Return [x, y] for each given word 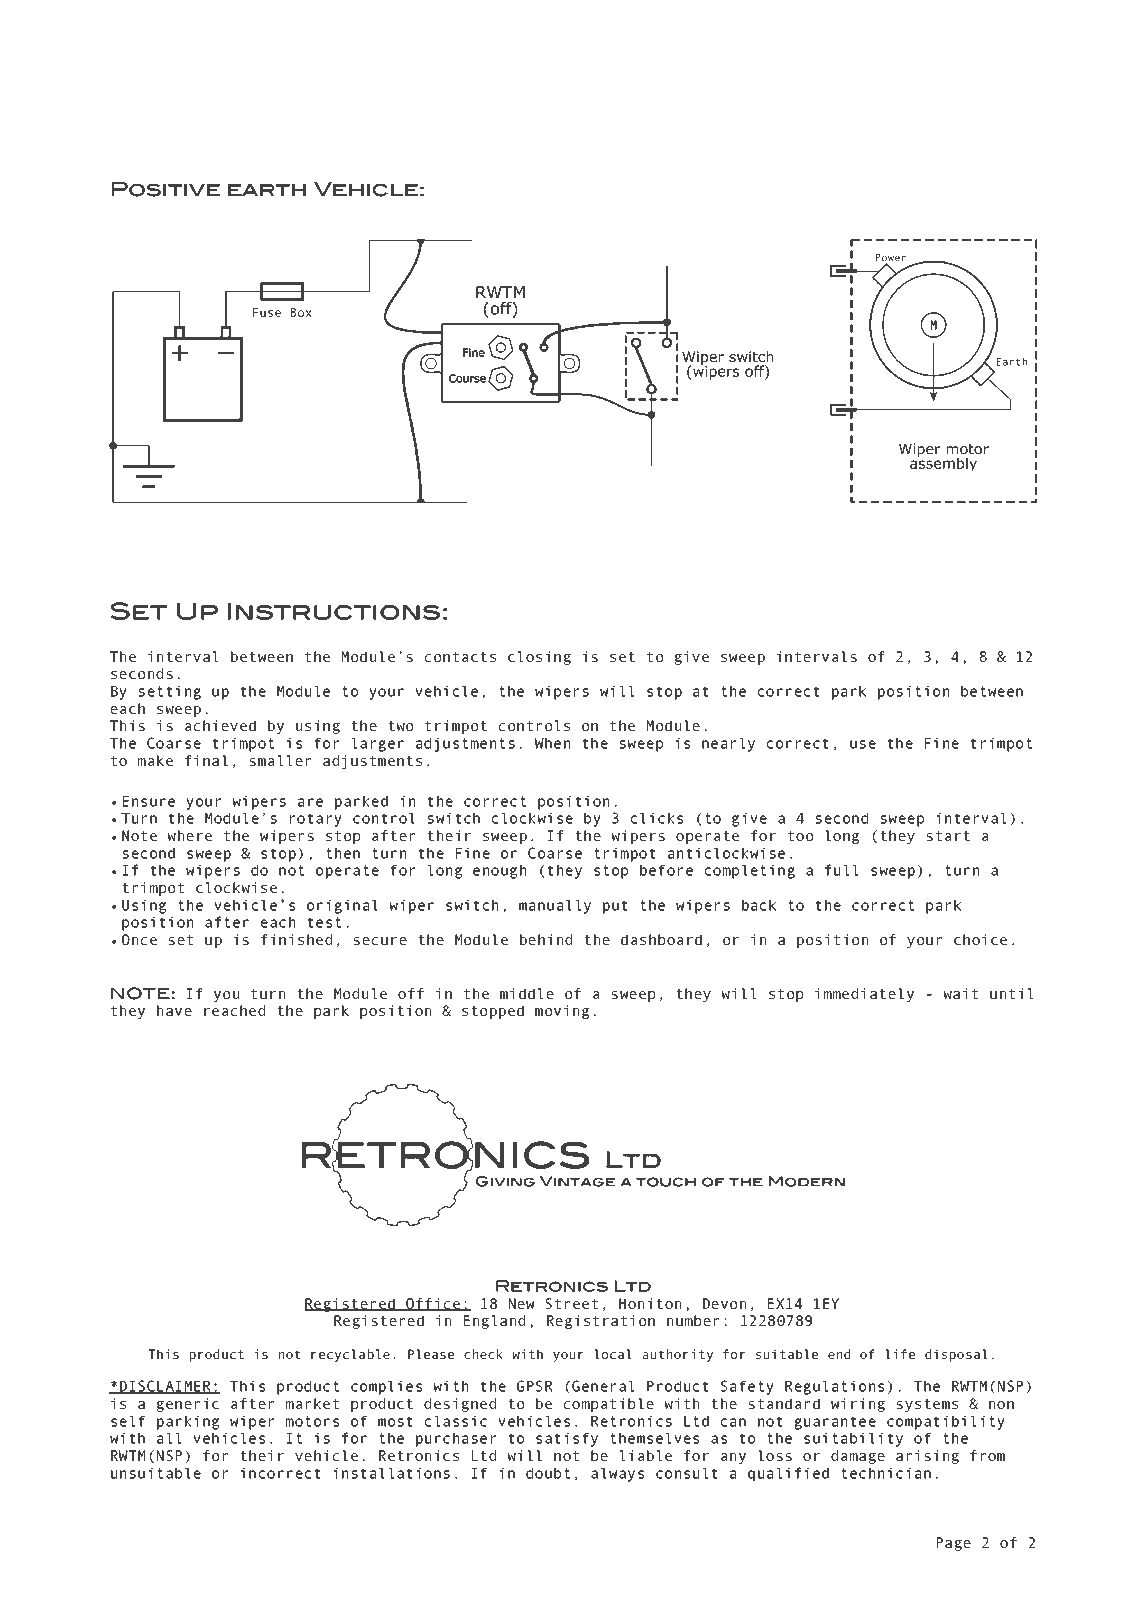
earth [267, 190]
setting [170, 692]
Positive [166, 189]
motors [312, 1421]
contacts [460, 657]
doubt [548, 1473]
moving [562, 1012]
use [863, 744]
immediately [864, 995]
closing [539, 658]
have [174, 1010]
